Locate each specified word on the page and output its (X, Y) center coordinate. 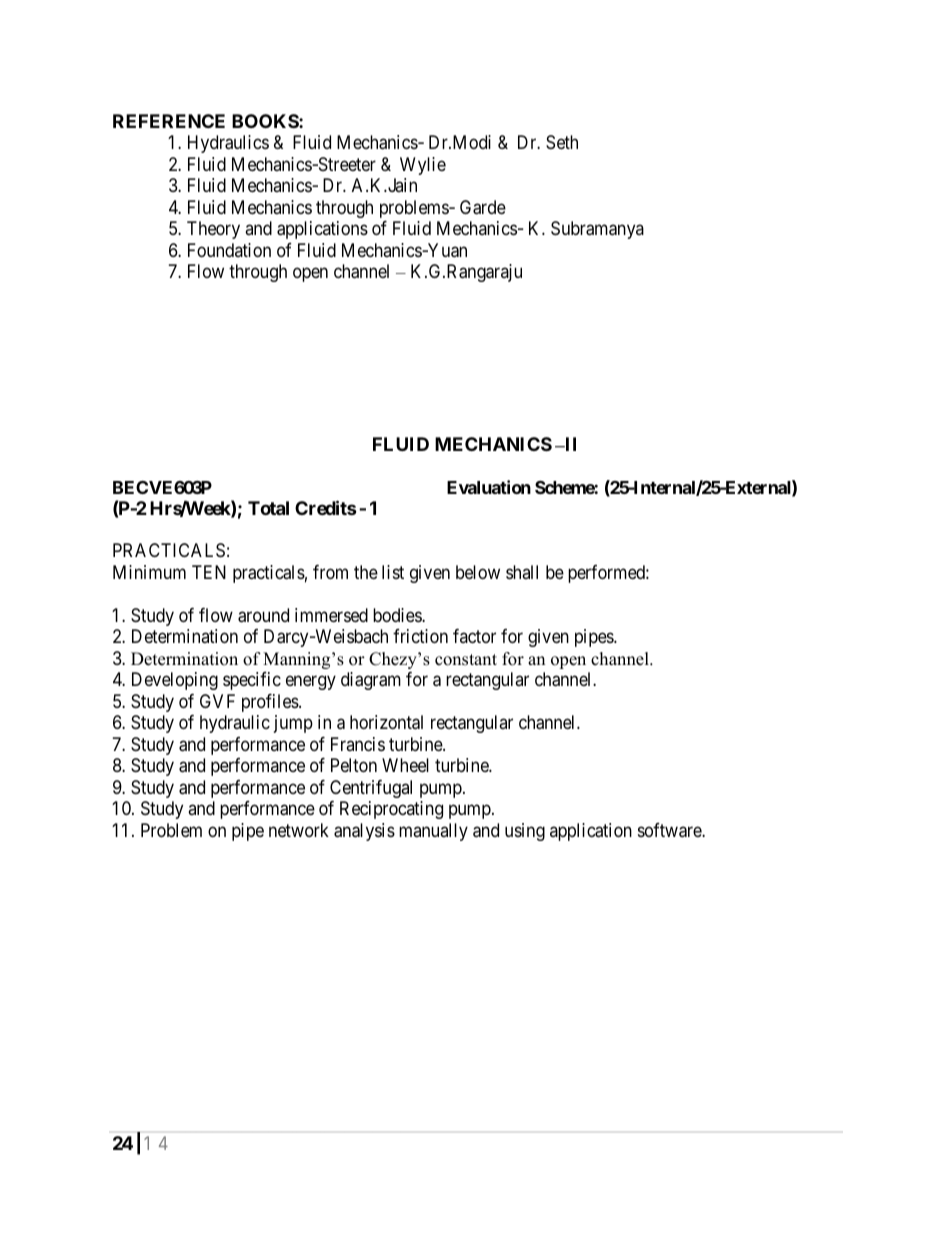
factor (474, 636)
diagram (371, 681)
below (478, 572)
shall (522, 572)
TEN (209, 572)
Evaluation (489, 487)
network (299, 830)
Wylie (423, 166)
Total (268, 508)
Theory (213, 230)
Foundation (229, 250)
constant (466, 660)
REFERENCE (169, 121)
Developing (175, 681)
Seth (562, 142)
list (393, 572)
